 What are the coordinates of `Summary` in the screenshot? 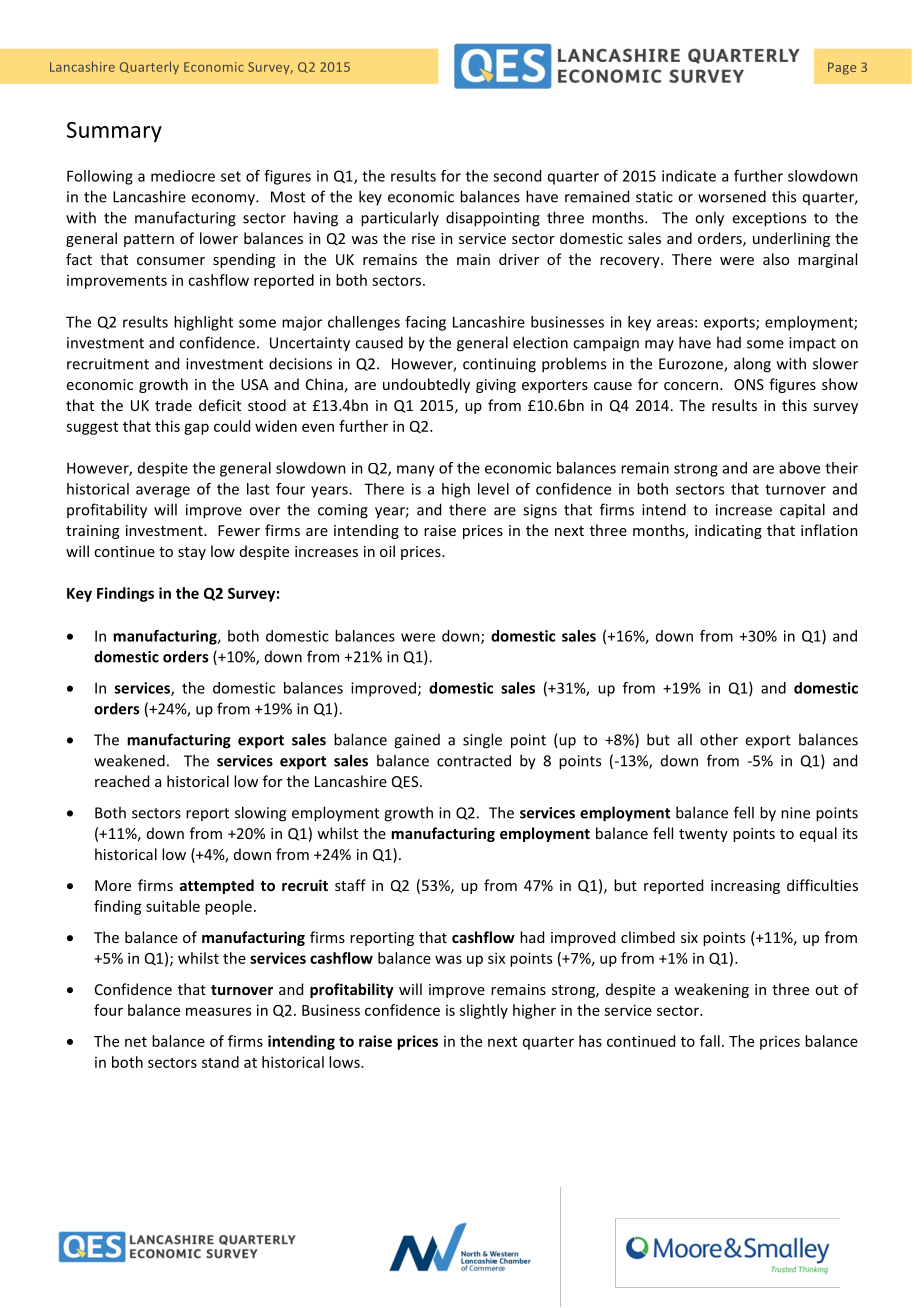 It's located at (114, 132).
